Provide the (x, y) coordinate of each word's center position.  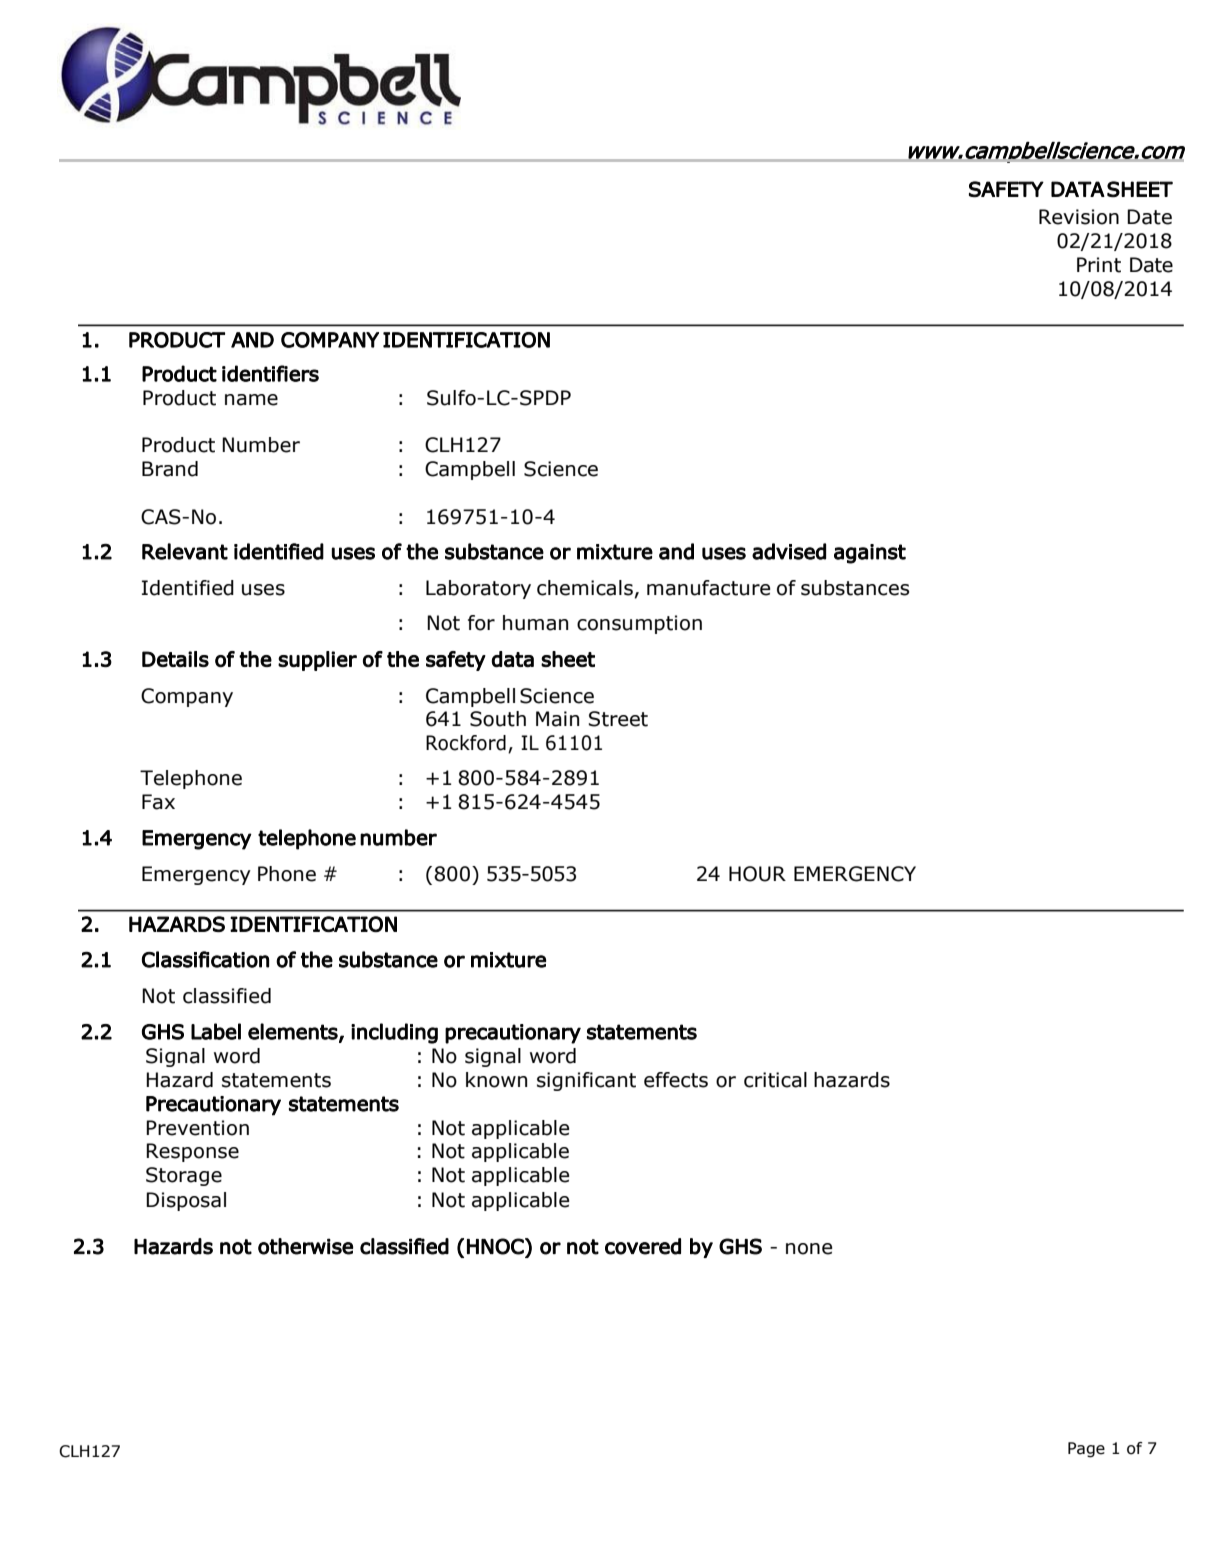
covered (643, 1246)
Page (1086, 1450)
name (251, 400)
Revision (1079, 217)
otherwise (305, 1246)
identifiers (270, 373)
